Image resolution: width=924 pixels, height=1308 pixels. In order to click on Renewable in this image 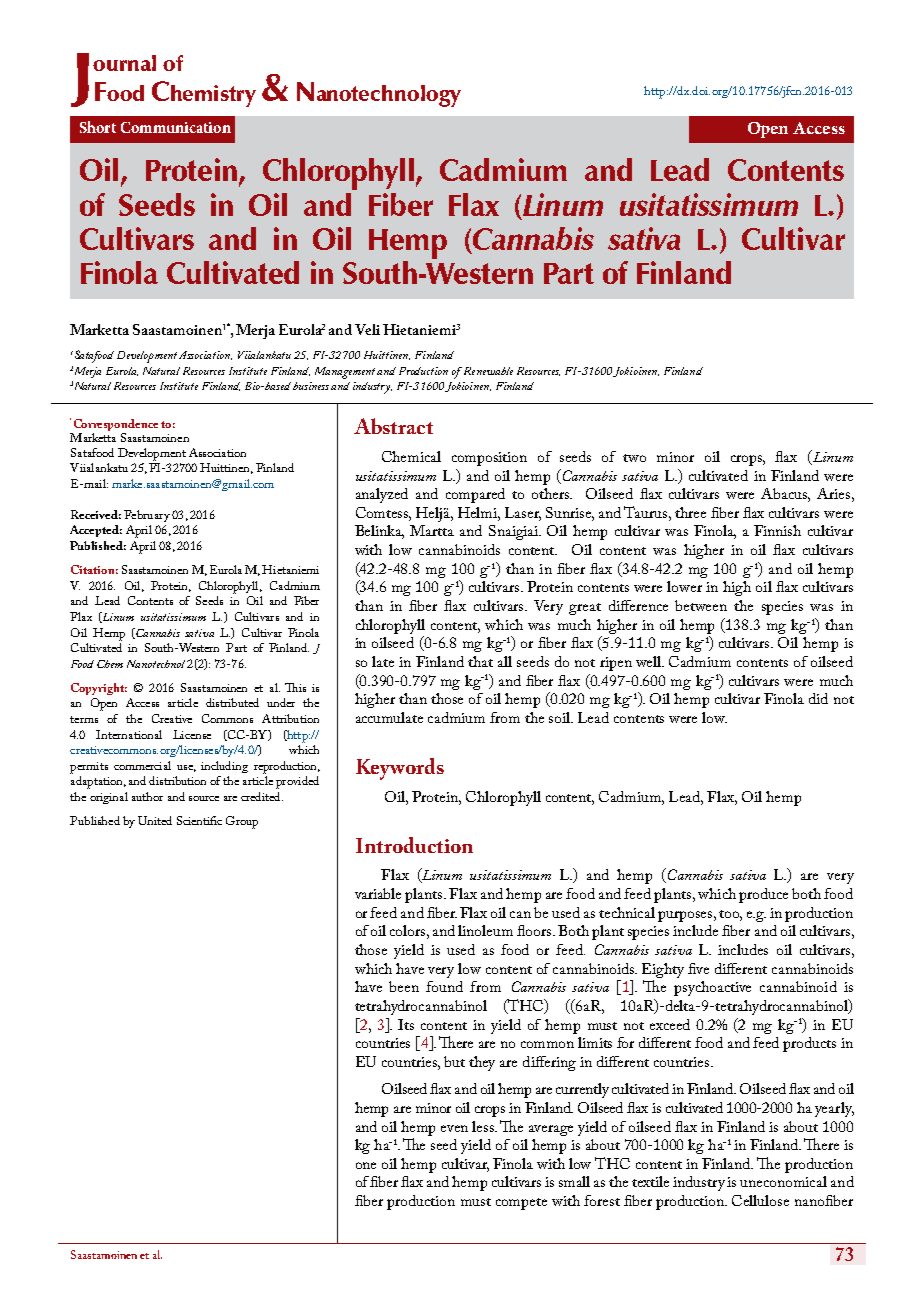, I will do `click(488, 371)`.
